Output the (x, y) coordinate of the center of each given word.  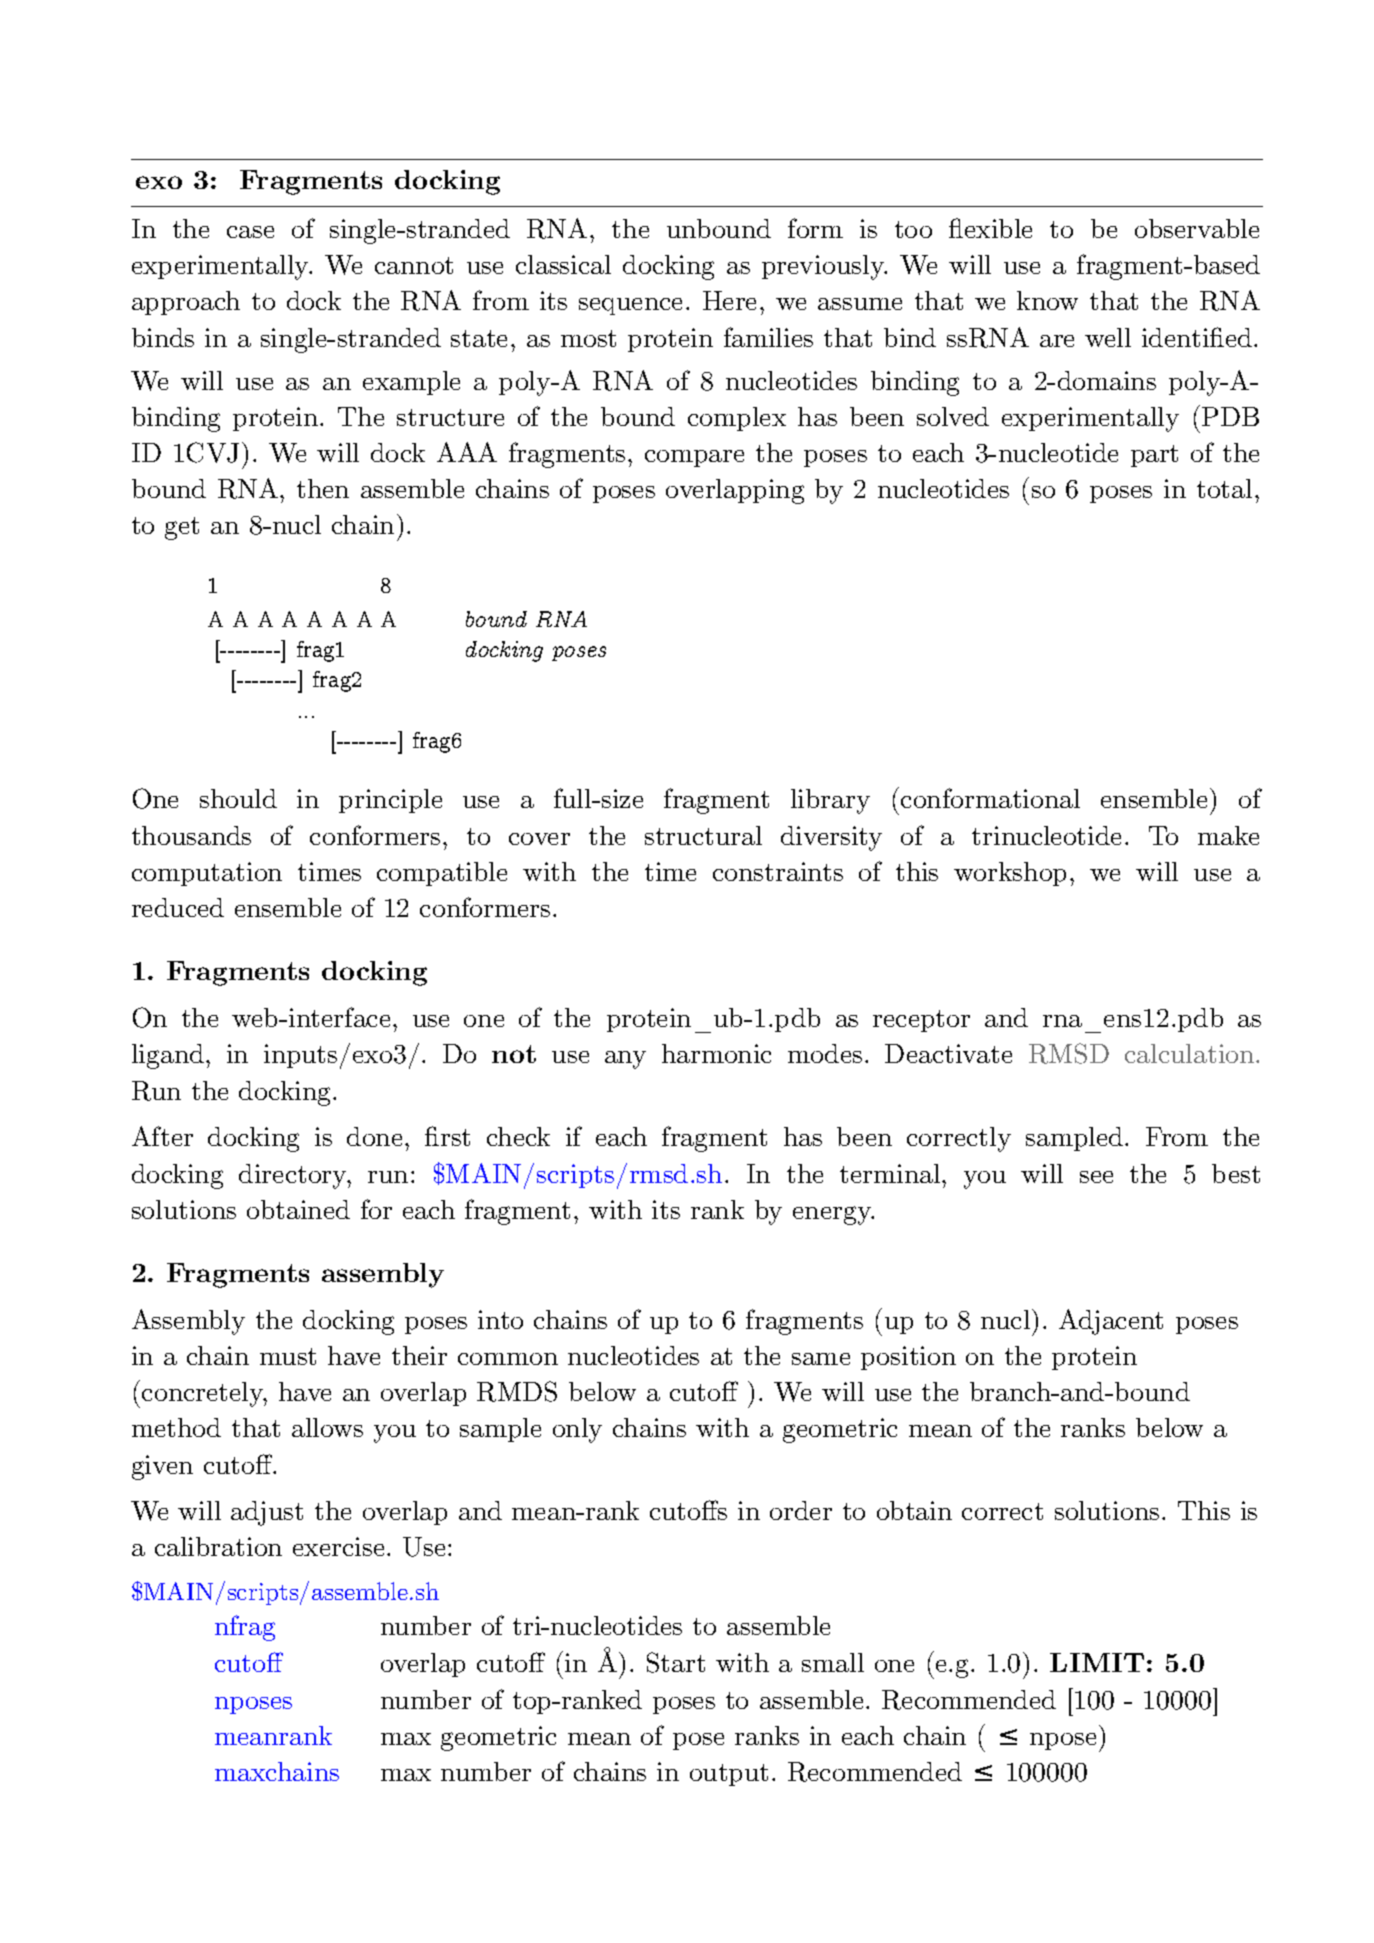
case (250, 232)
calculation (1191, 1053)
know (1047, 300)
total (1224, 488)
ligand (169, 1056)
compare (694, 458)
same (821, 1359)
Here (729, 300)
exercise (338, 1546)
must (288, 1356)
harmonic (716, 1053)
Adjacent (1111, 1322)
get (182, 528)
